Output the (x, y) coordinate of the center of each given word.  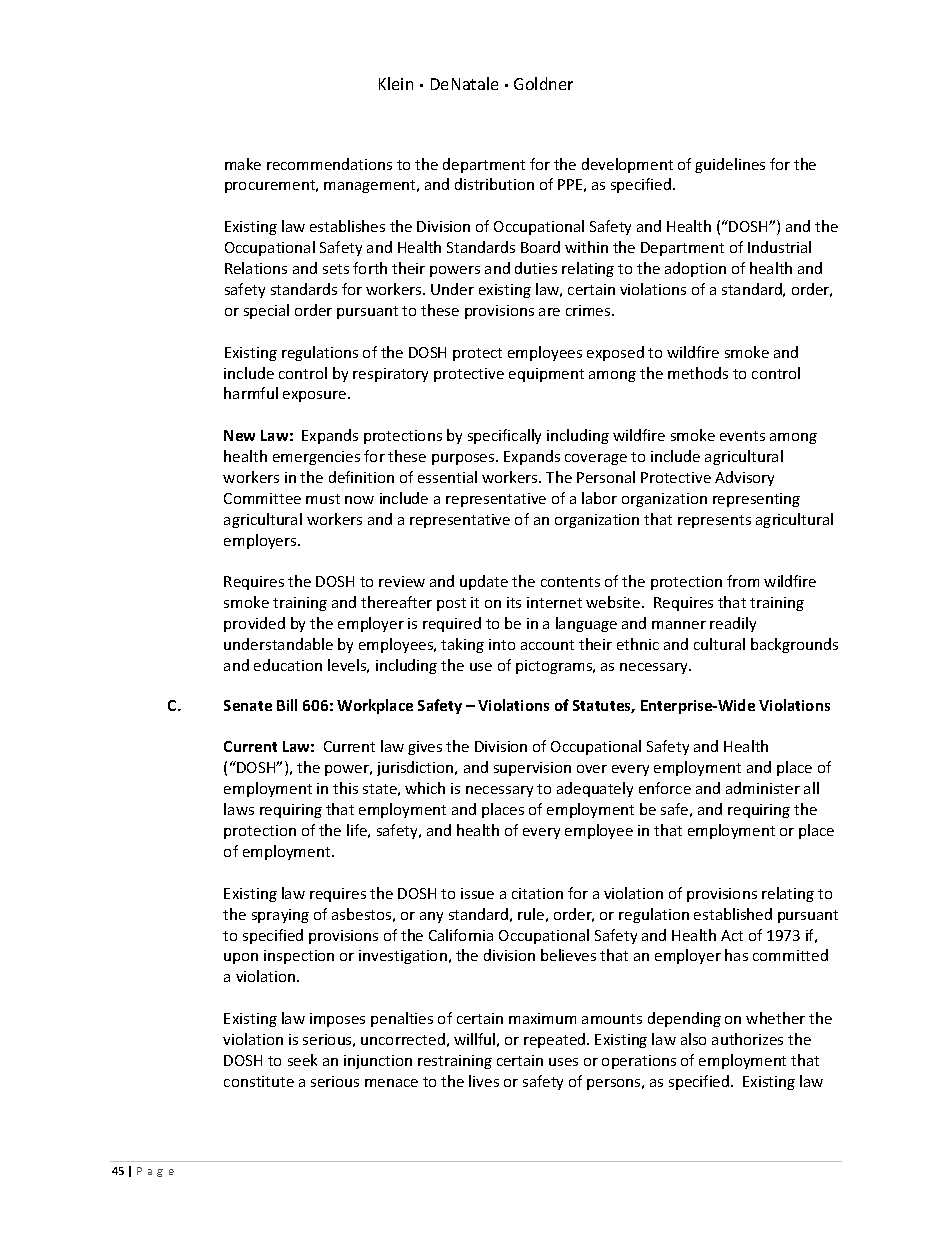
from (743, 581)
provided (254, 624)
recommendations (329, 164)
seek (302, 1060)
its (514, 602)
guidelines (730, 165)
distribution (494, 184)
